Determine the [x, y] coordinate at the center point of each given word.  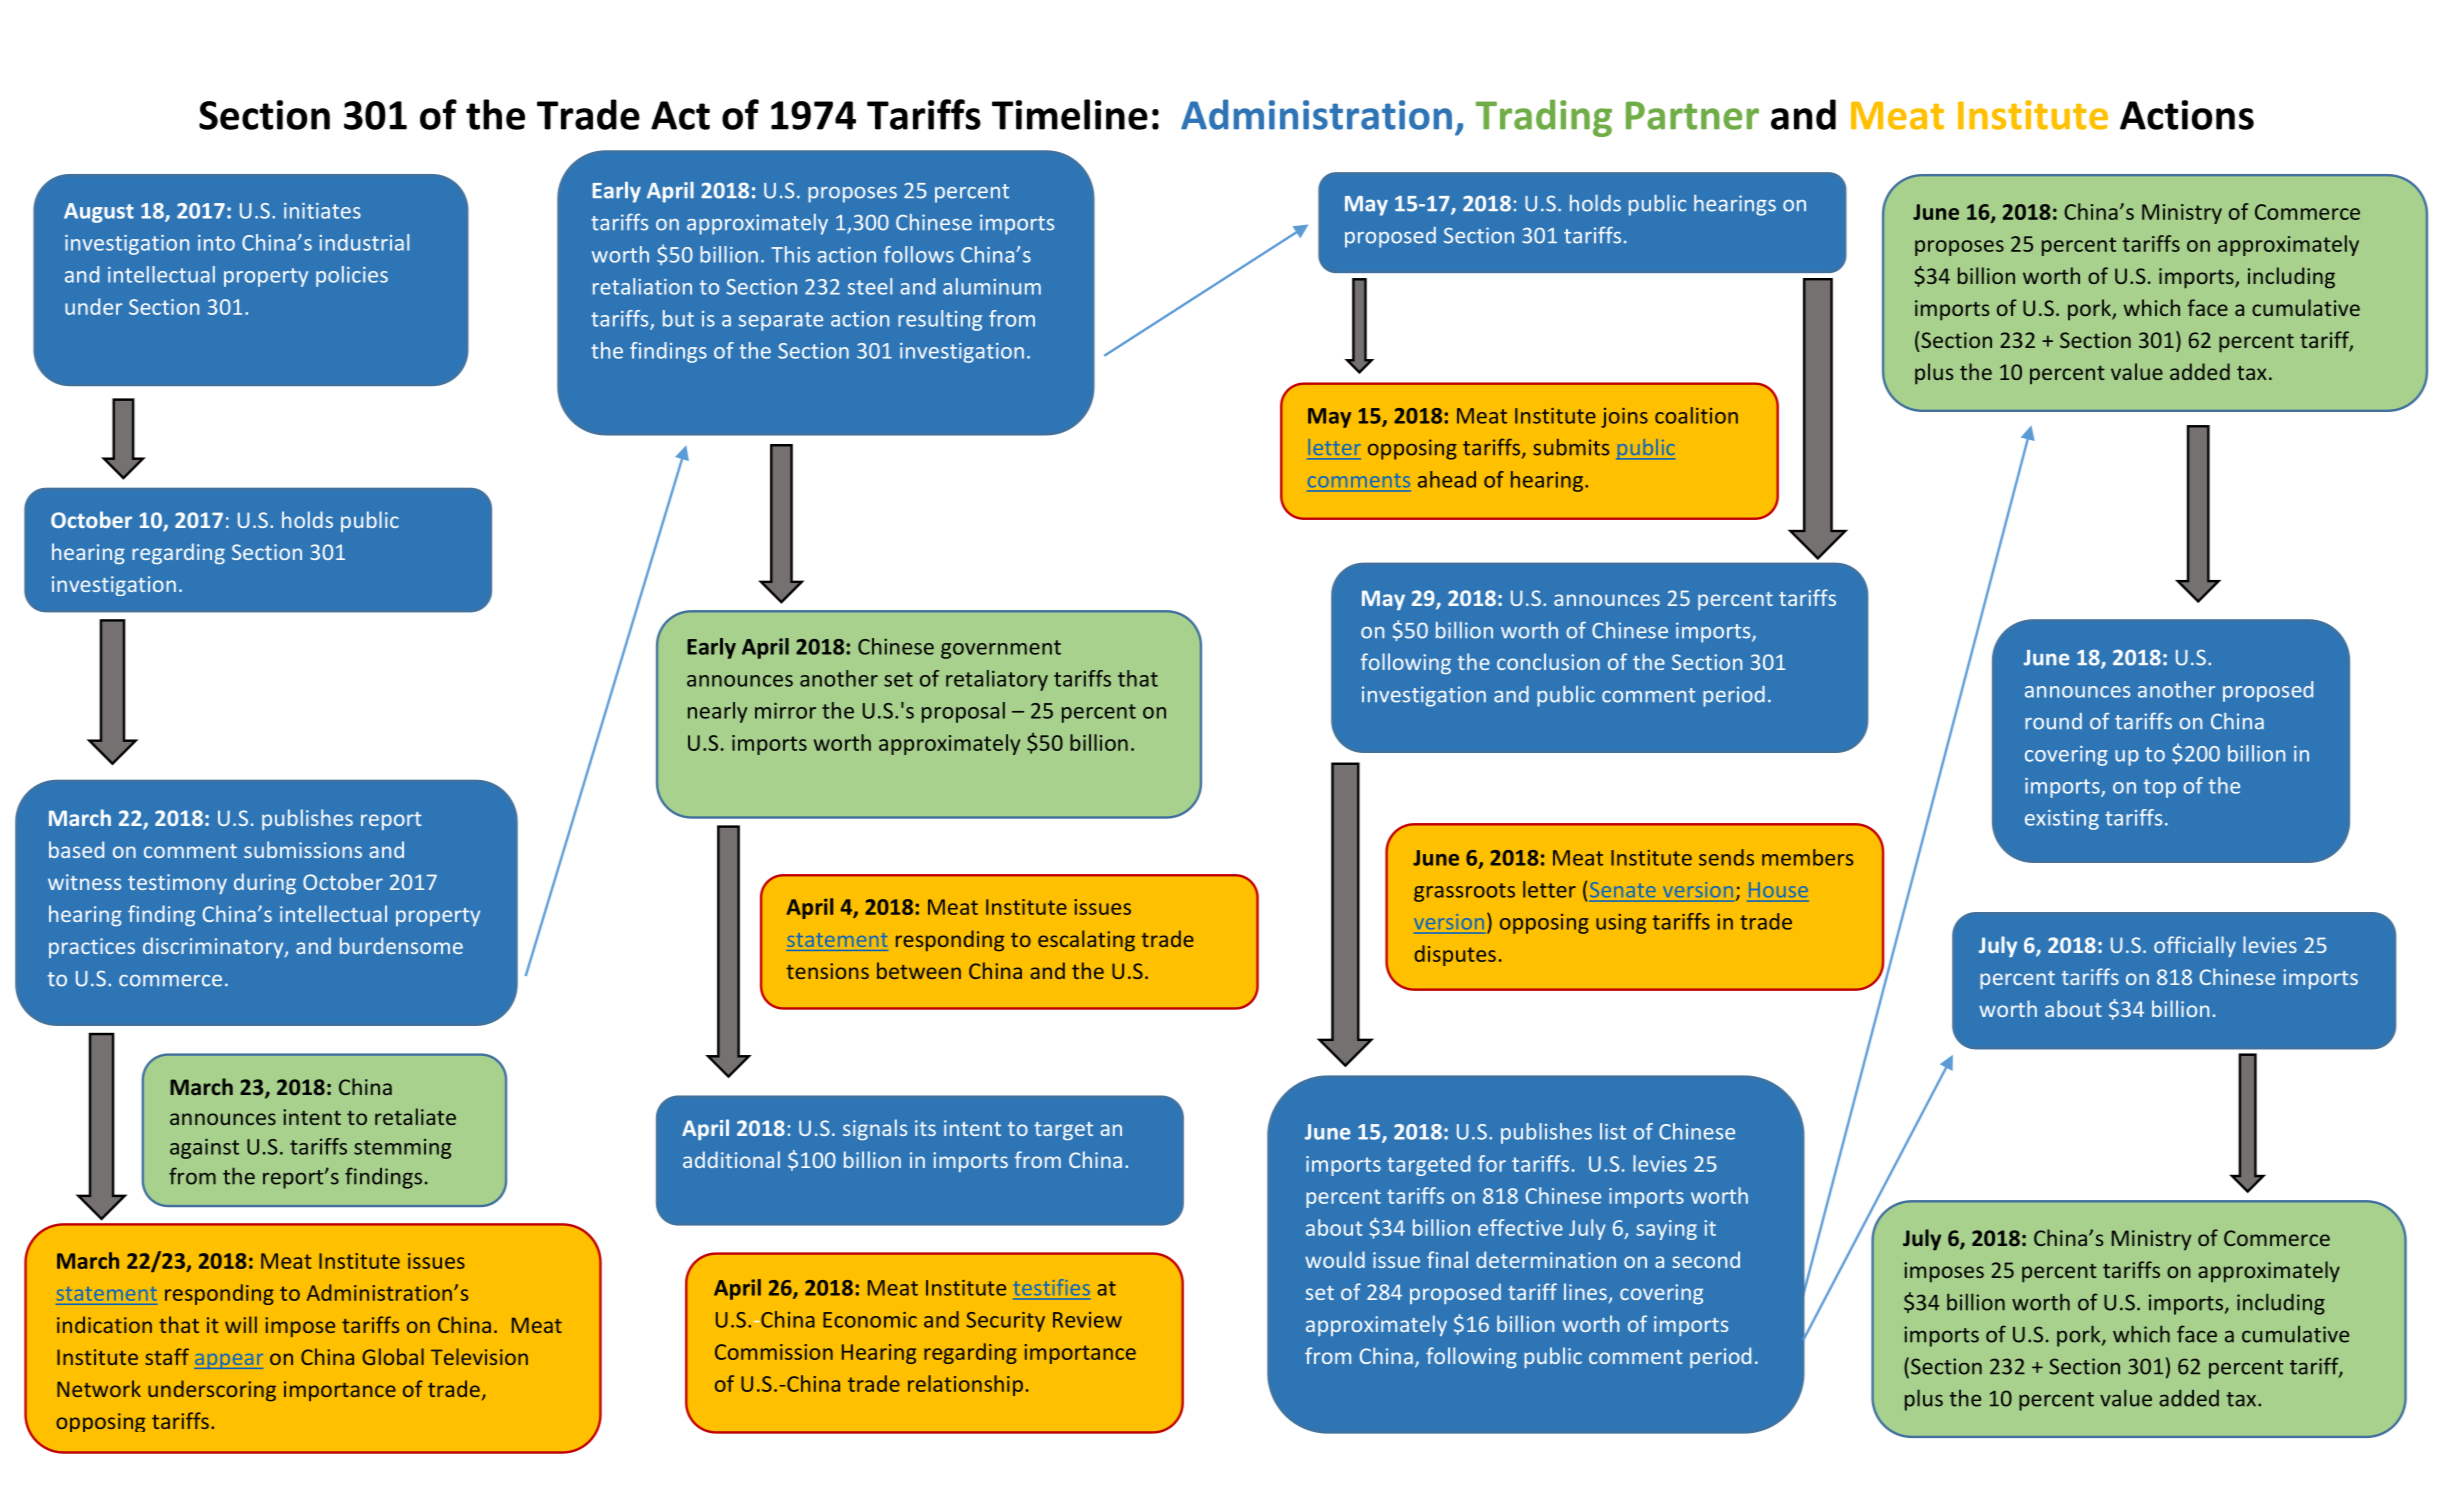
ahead [1447, 479]
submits [1571, 447]
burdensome [401, 945]
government [1001, 649]
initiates [322, 211]
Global [393, 1356]
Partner [1692, 115]
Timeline [1070, 114]
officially [2195, 946]
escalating [1086, 941]
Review [1087, 1320]
